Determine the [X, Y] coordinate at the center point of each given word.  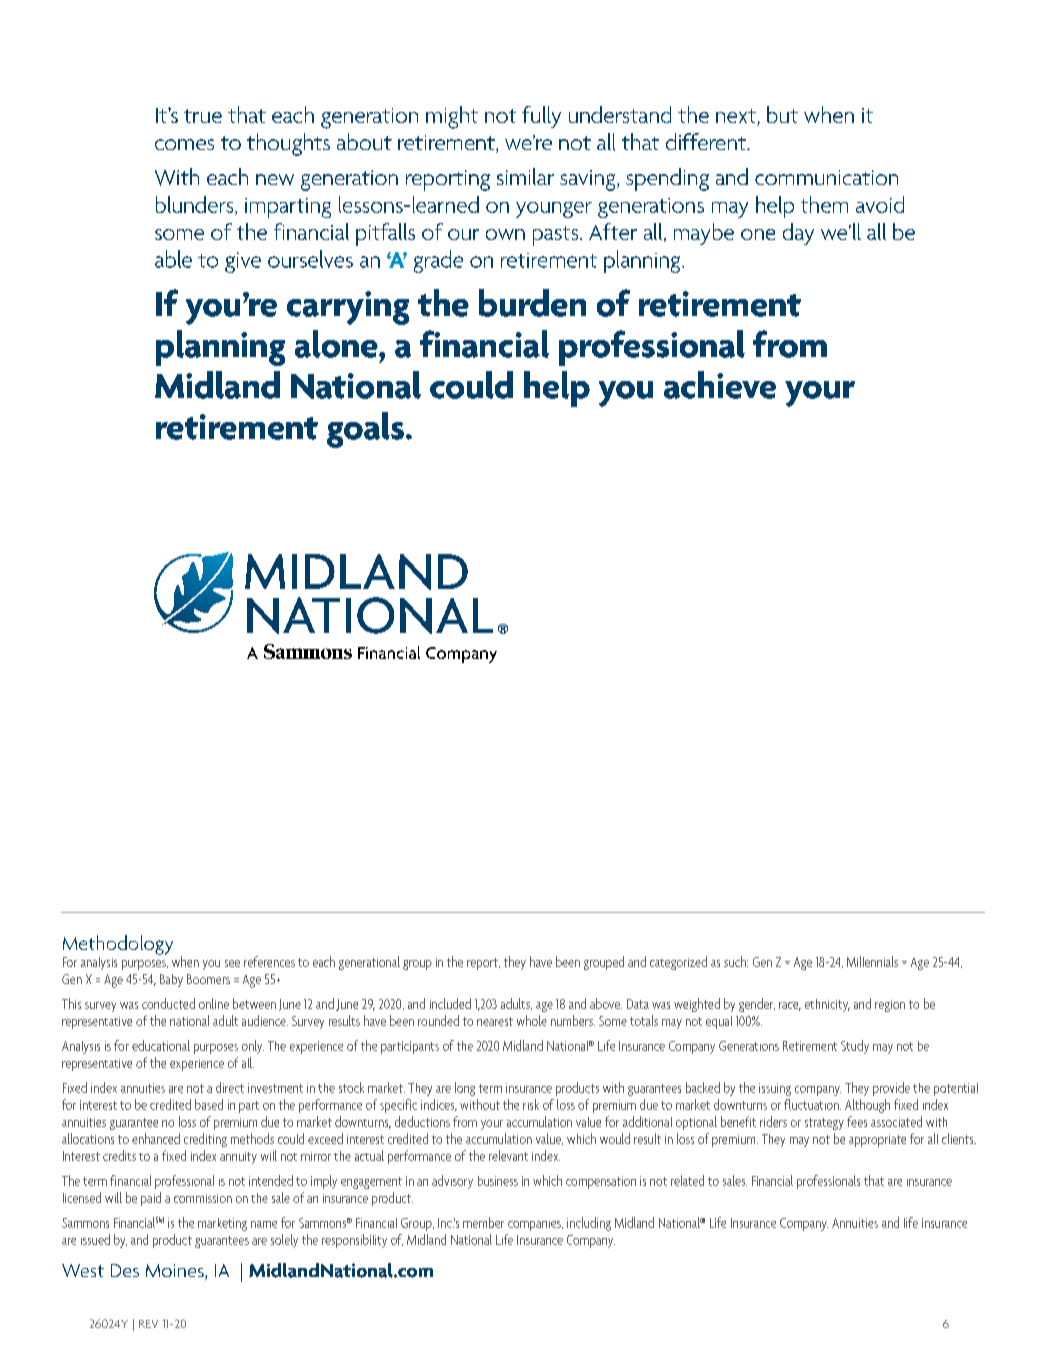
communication [826, 177]
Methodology [118, 945]
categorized [678, 963]
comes [184, 144]
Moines [176, 1272]
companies [535, 1226]
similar [525, 176]
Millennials [872, 961]
